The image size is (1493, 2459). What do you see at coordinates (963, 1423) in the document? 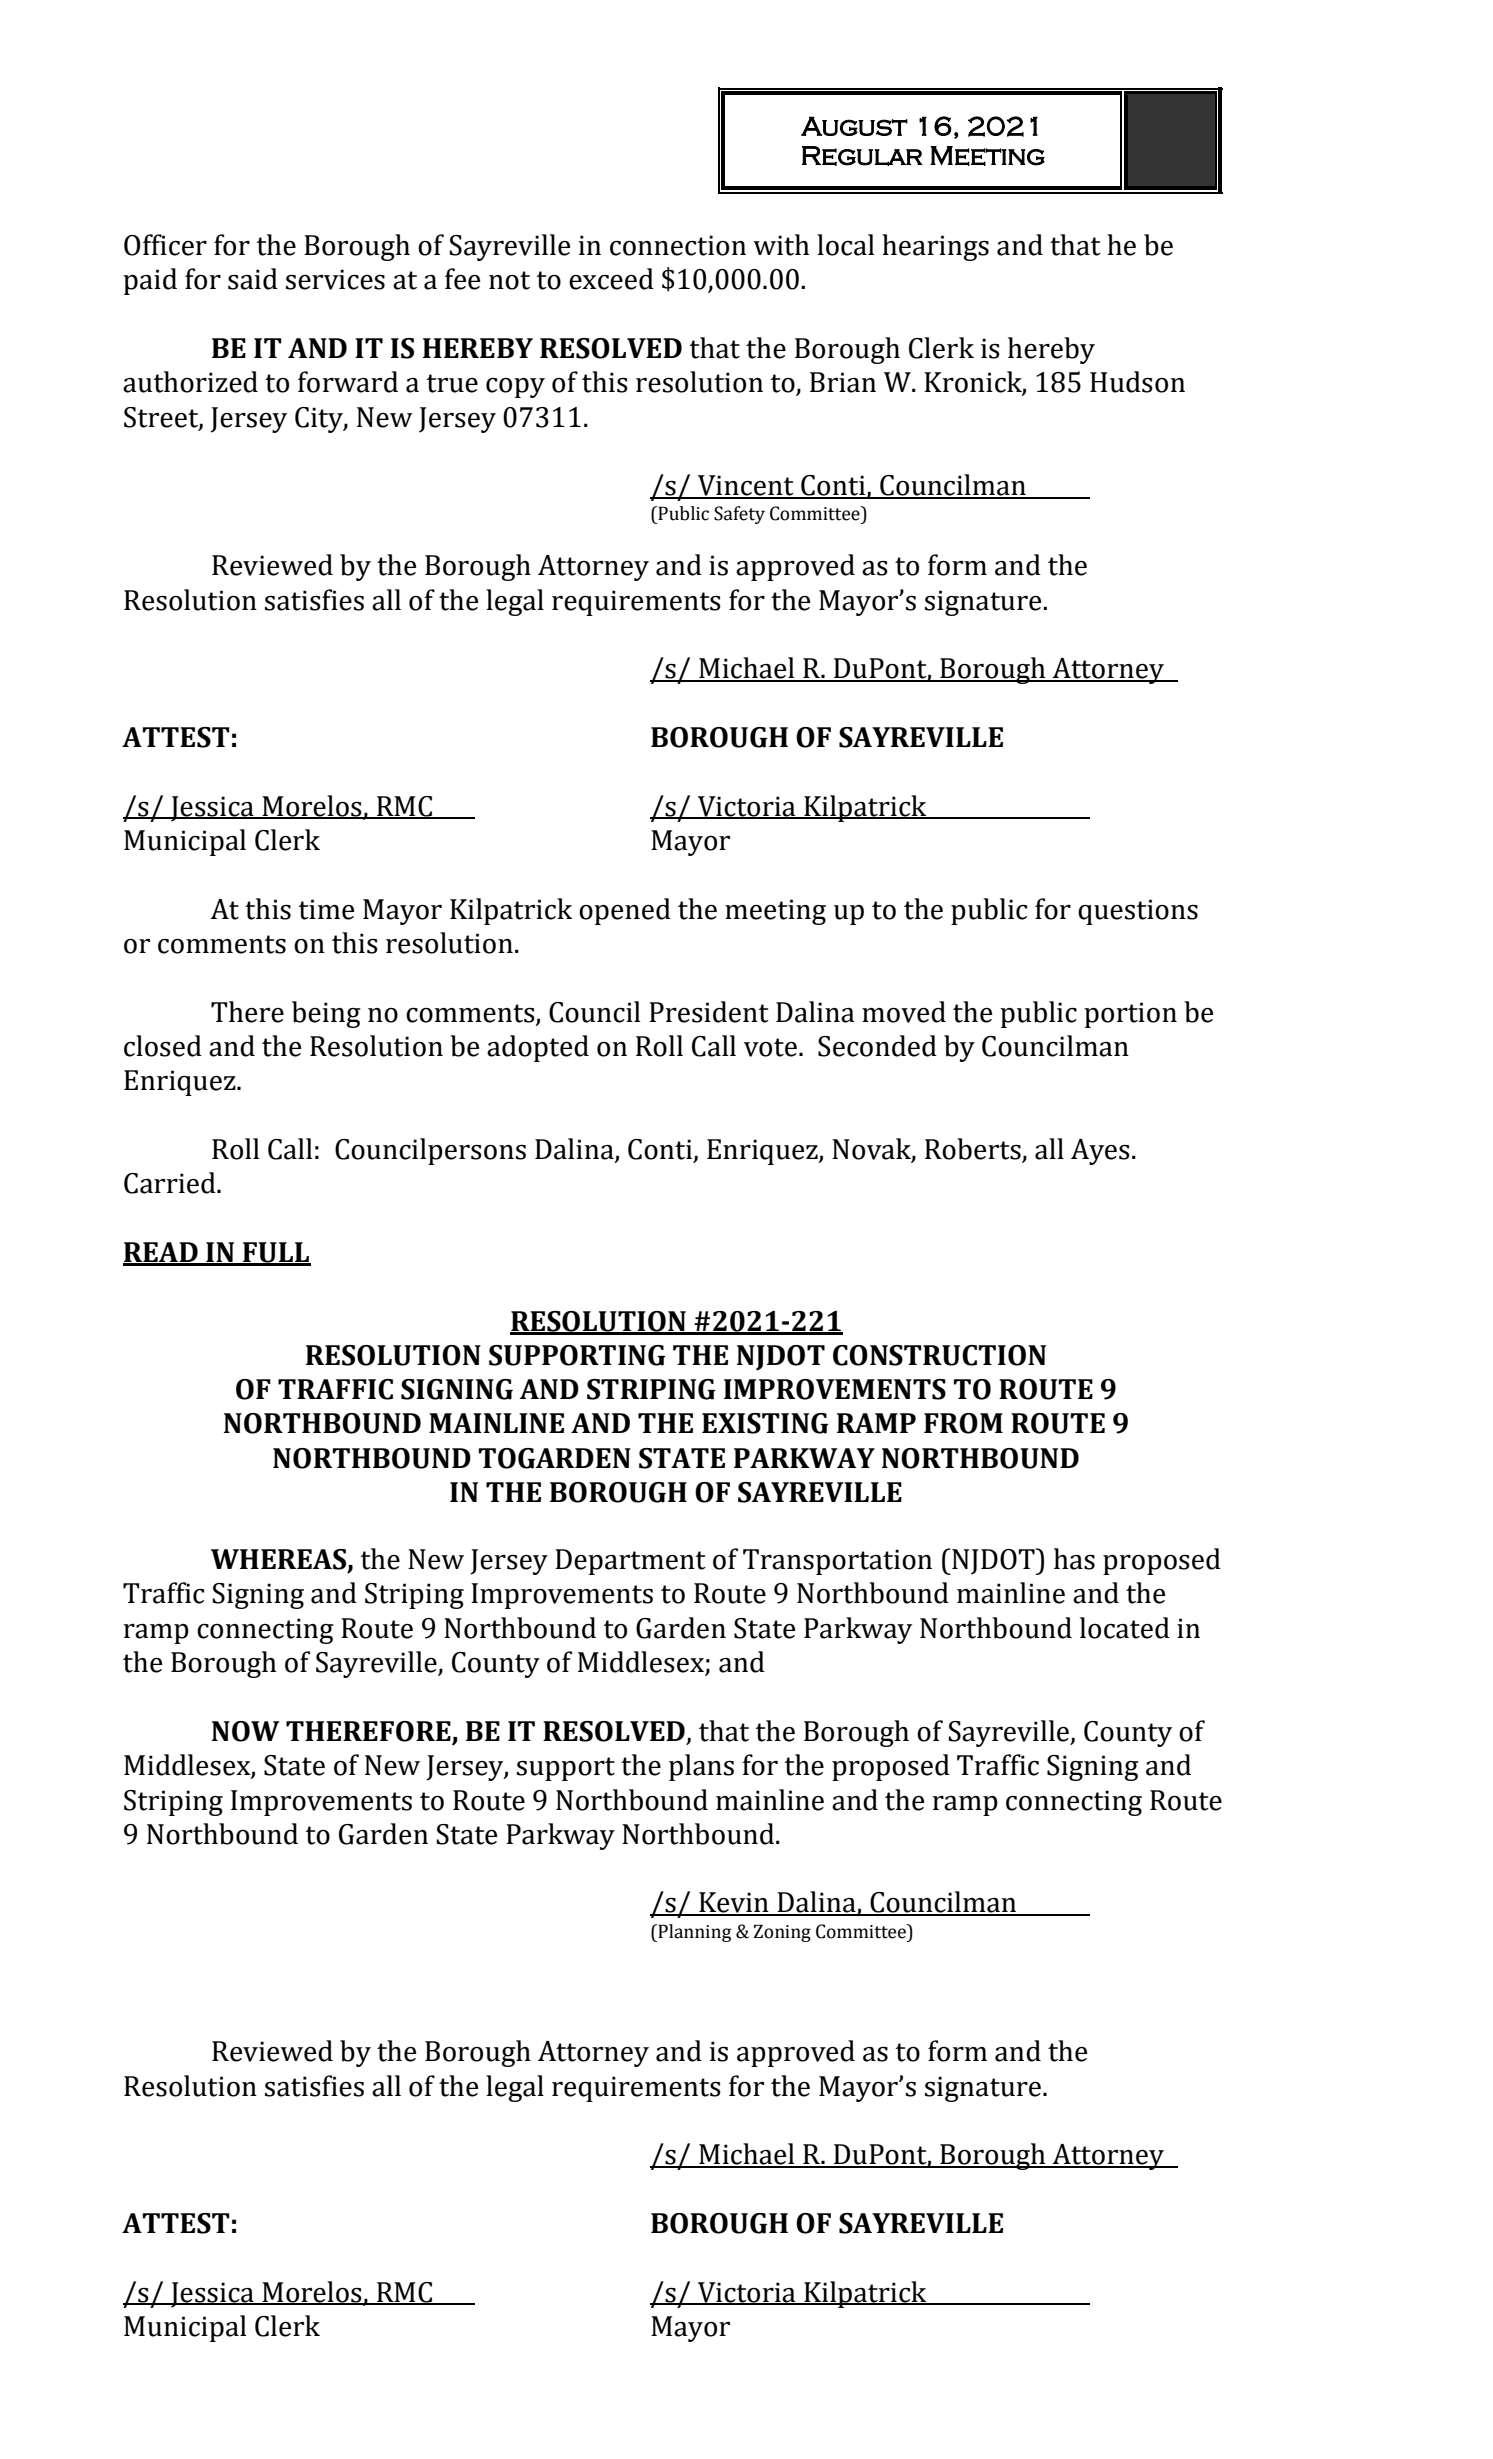
I see `FROM` at bounding box center [963, 1423].
